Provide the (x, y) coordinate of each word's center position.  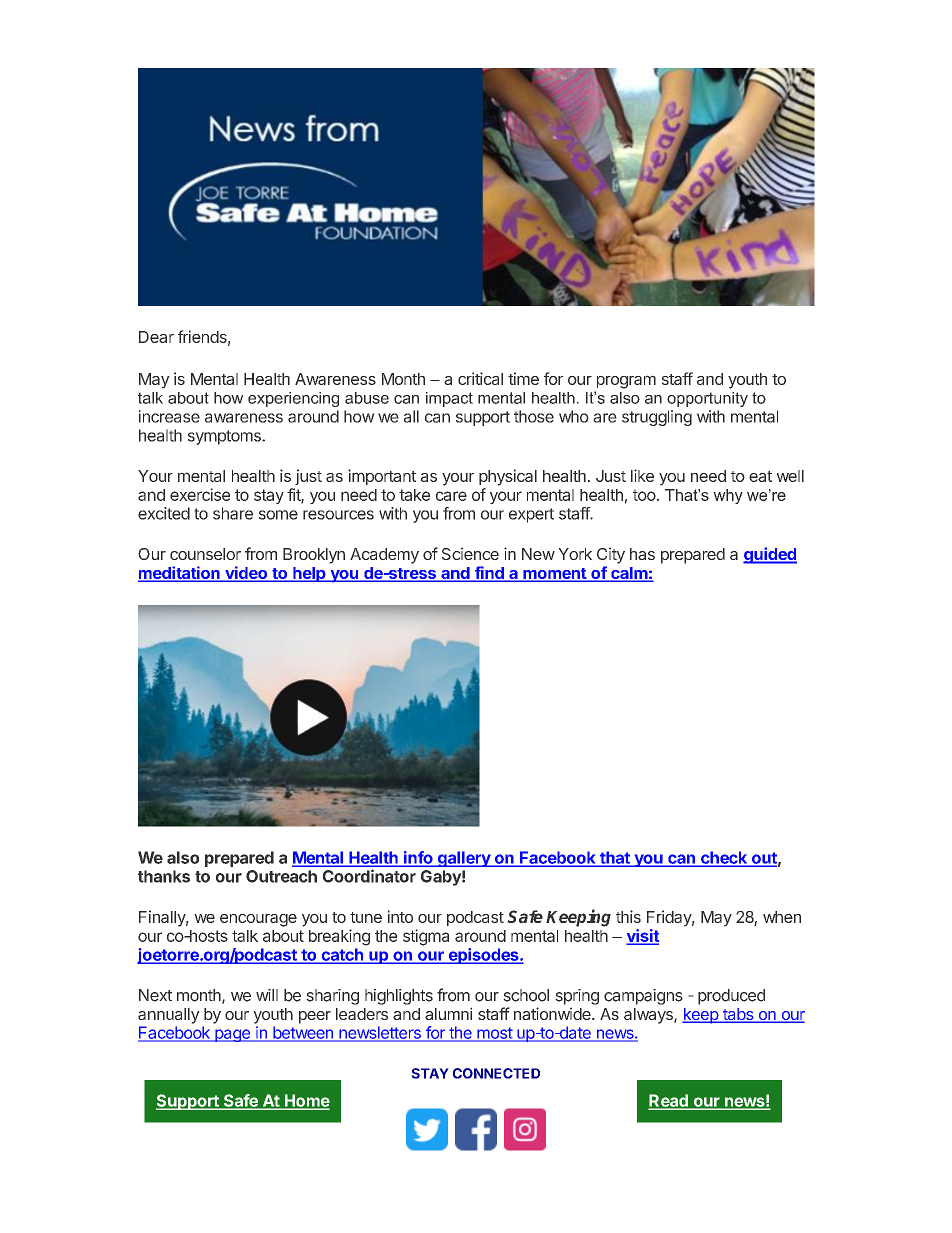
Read (669, 1101)
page (232, 1035)
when (782, 917)
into (400, 916)
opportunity (707, 399)
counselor (205, 554)
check (724, 858)
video (246, 574)
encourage (258, 920)
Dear (156, 337)
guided (770, 555)
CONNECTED (496, 1073)
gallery (464, 859)
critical (480, 378)
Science (470, 553)
